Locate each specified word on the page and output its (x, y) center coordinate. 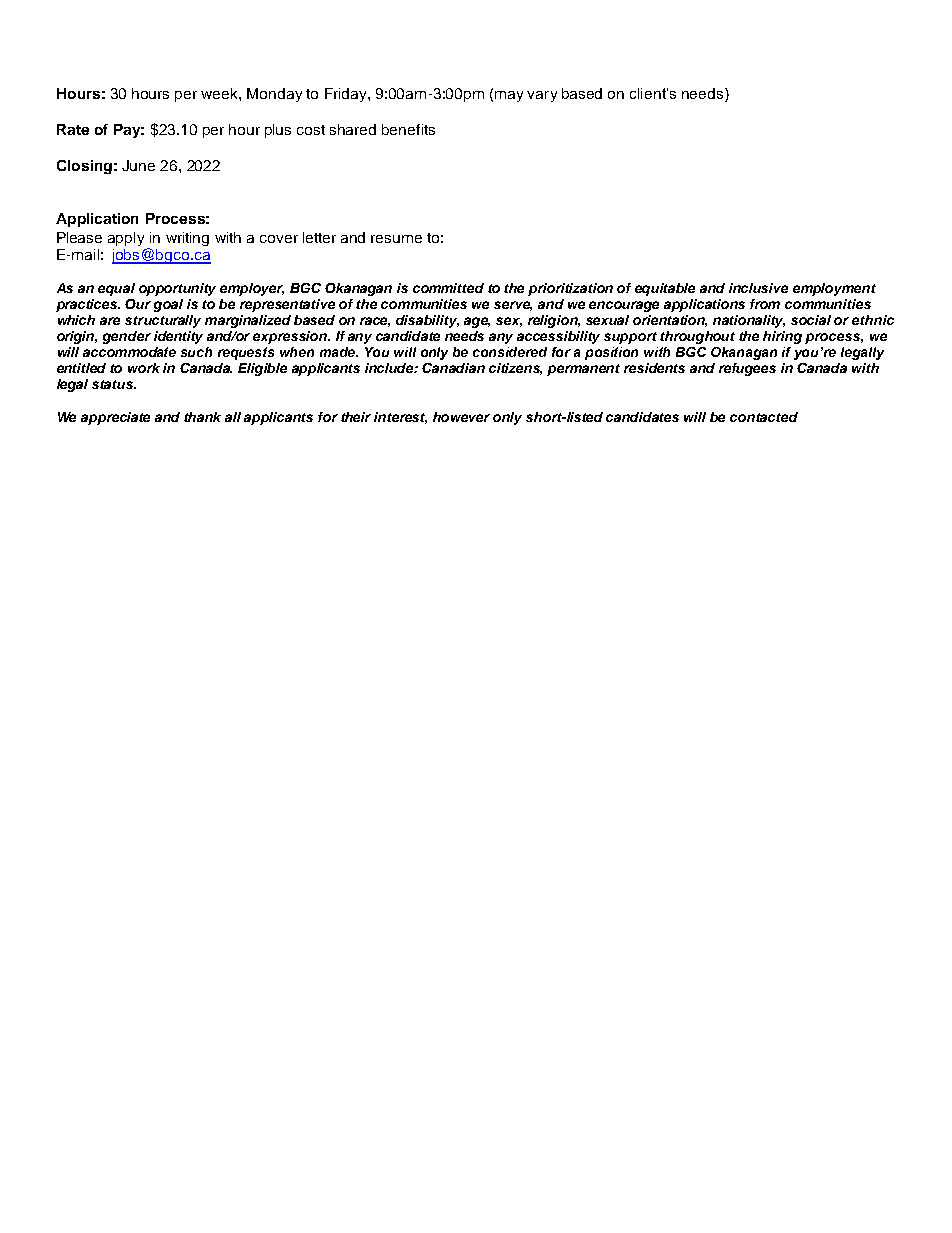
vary (542, 96)
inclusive (758, 288)
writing (187, 239)
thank (202, 417)
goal (168, 305)
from (765, 304)
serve (513, 306)
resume (396, 239)
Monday (274, 95)
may (509, 96)
